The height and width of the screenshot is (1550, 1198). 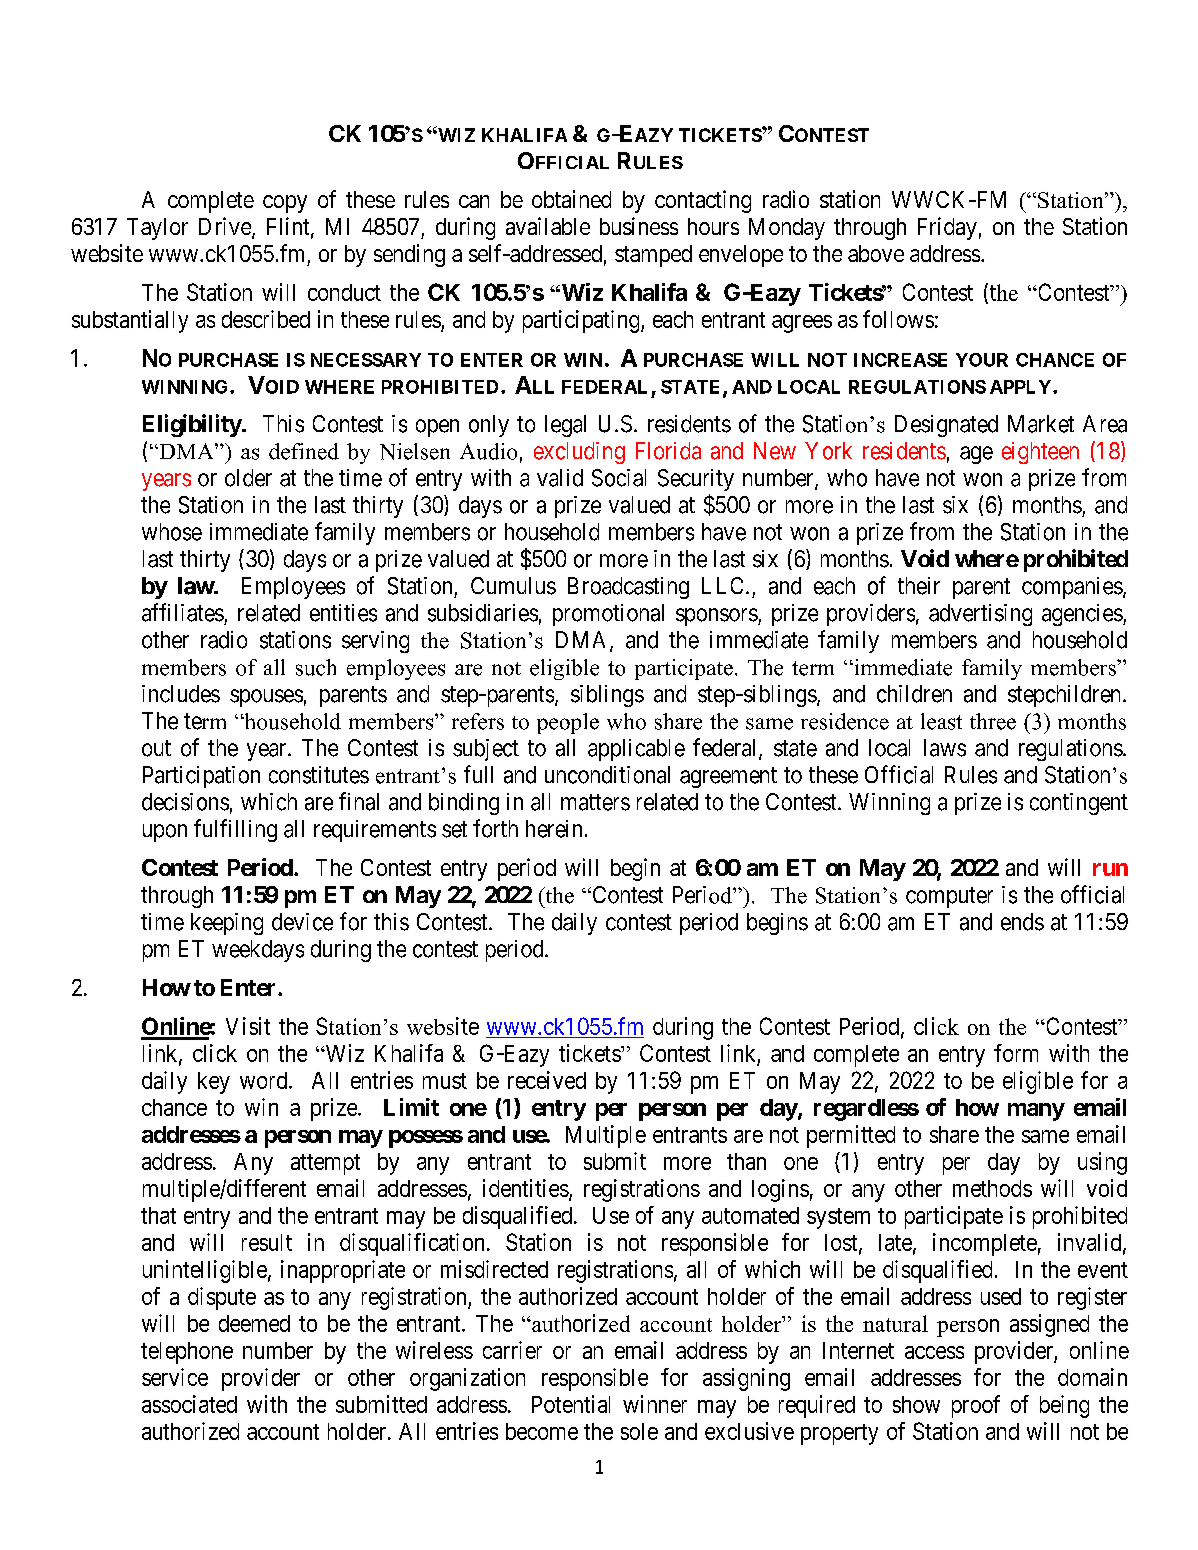 I want to click on associated, so click(x=189, y=1404).
